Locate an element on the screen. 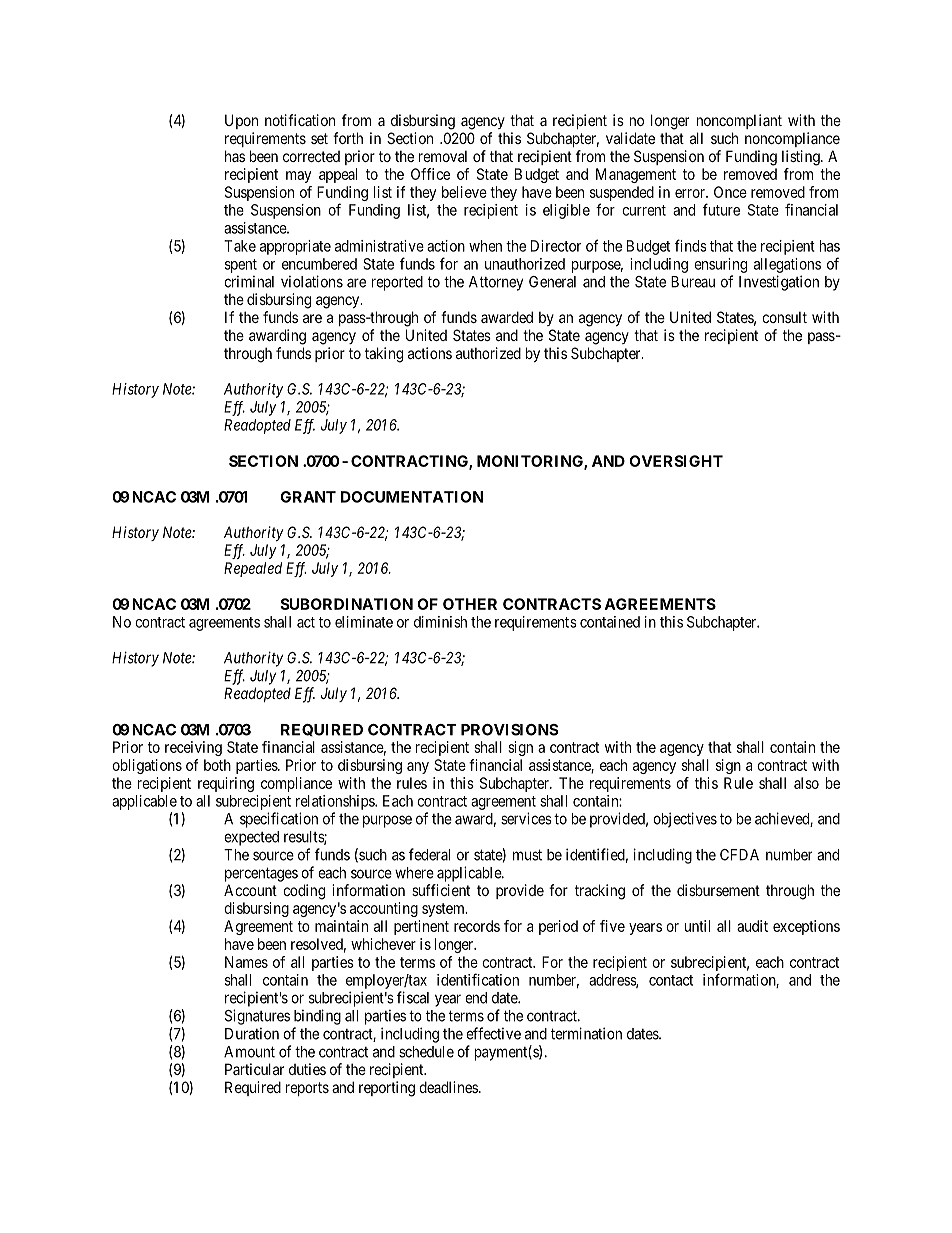 This screenshot has width=952, height=1233. Amount is located at coordinates (249, 1052).
